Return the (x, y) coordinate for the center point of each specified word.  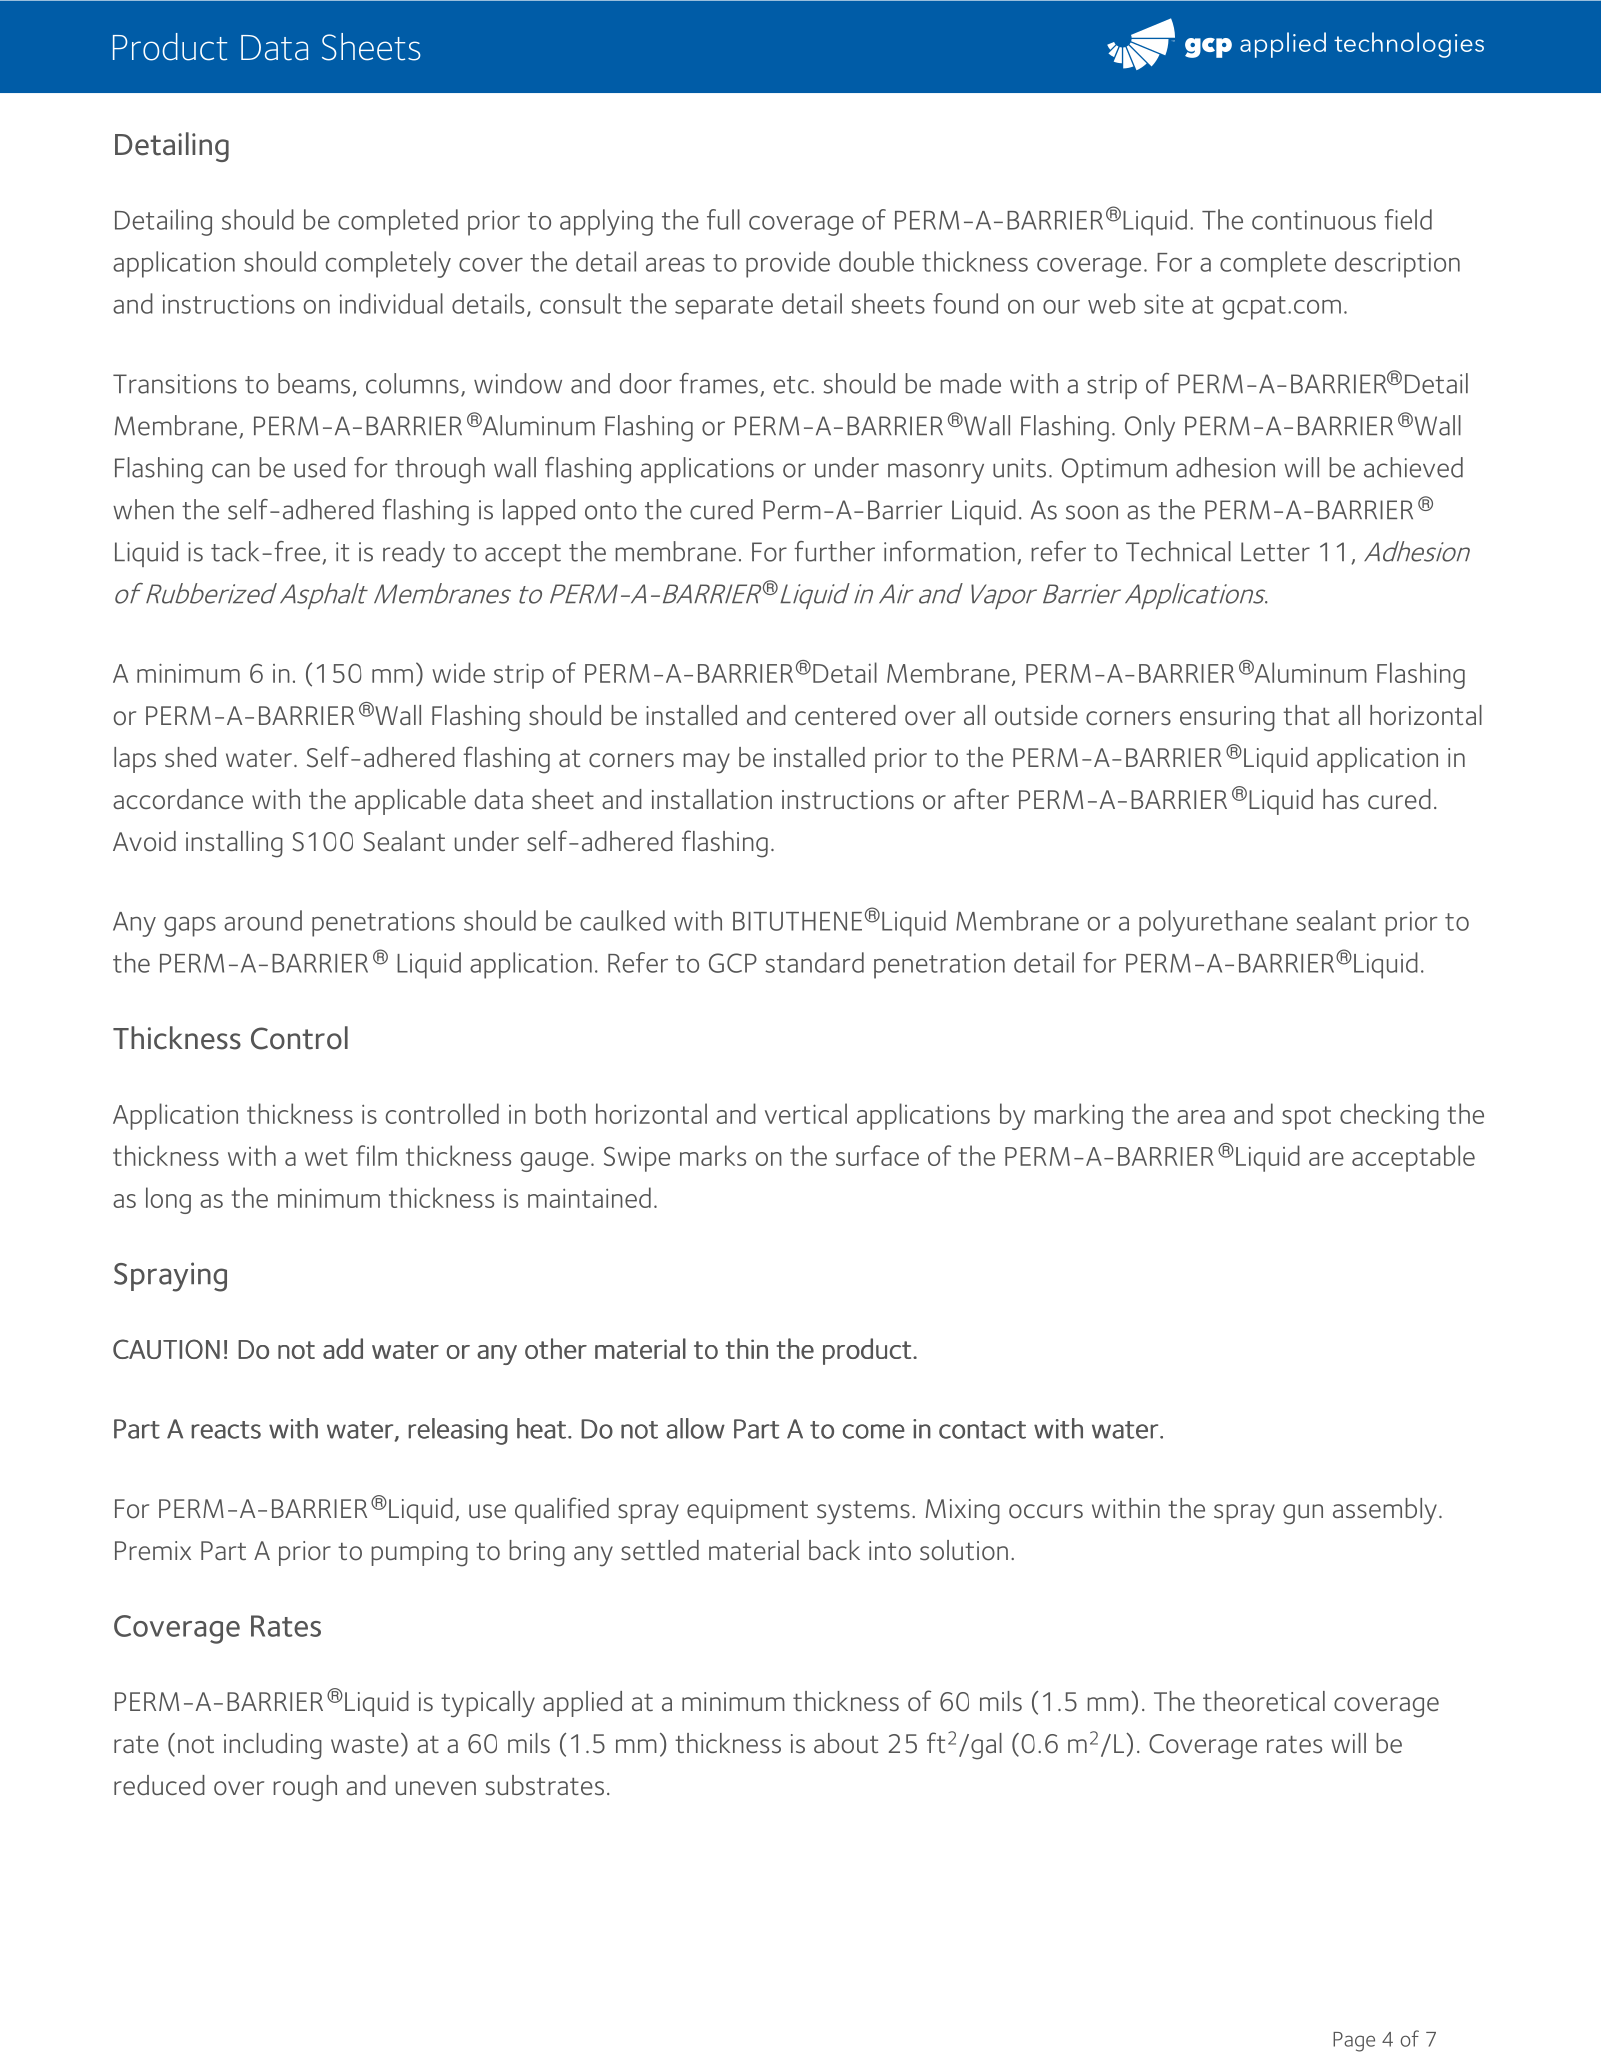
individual (391, 303)
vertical (806, 1113)
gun (1303, 1514)
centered (845, 715)
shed (190, 757)
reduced (159, 1785)
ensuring (1227, 719)
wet (326, 1157)
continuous (1314, 220)
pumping (419, 1554)
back (834, 1550)
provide (788, 264)
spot (1306, 1118)
